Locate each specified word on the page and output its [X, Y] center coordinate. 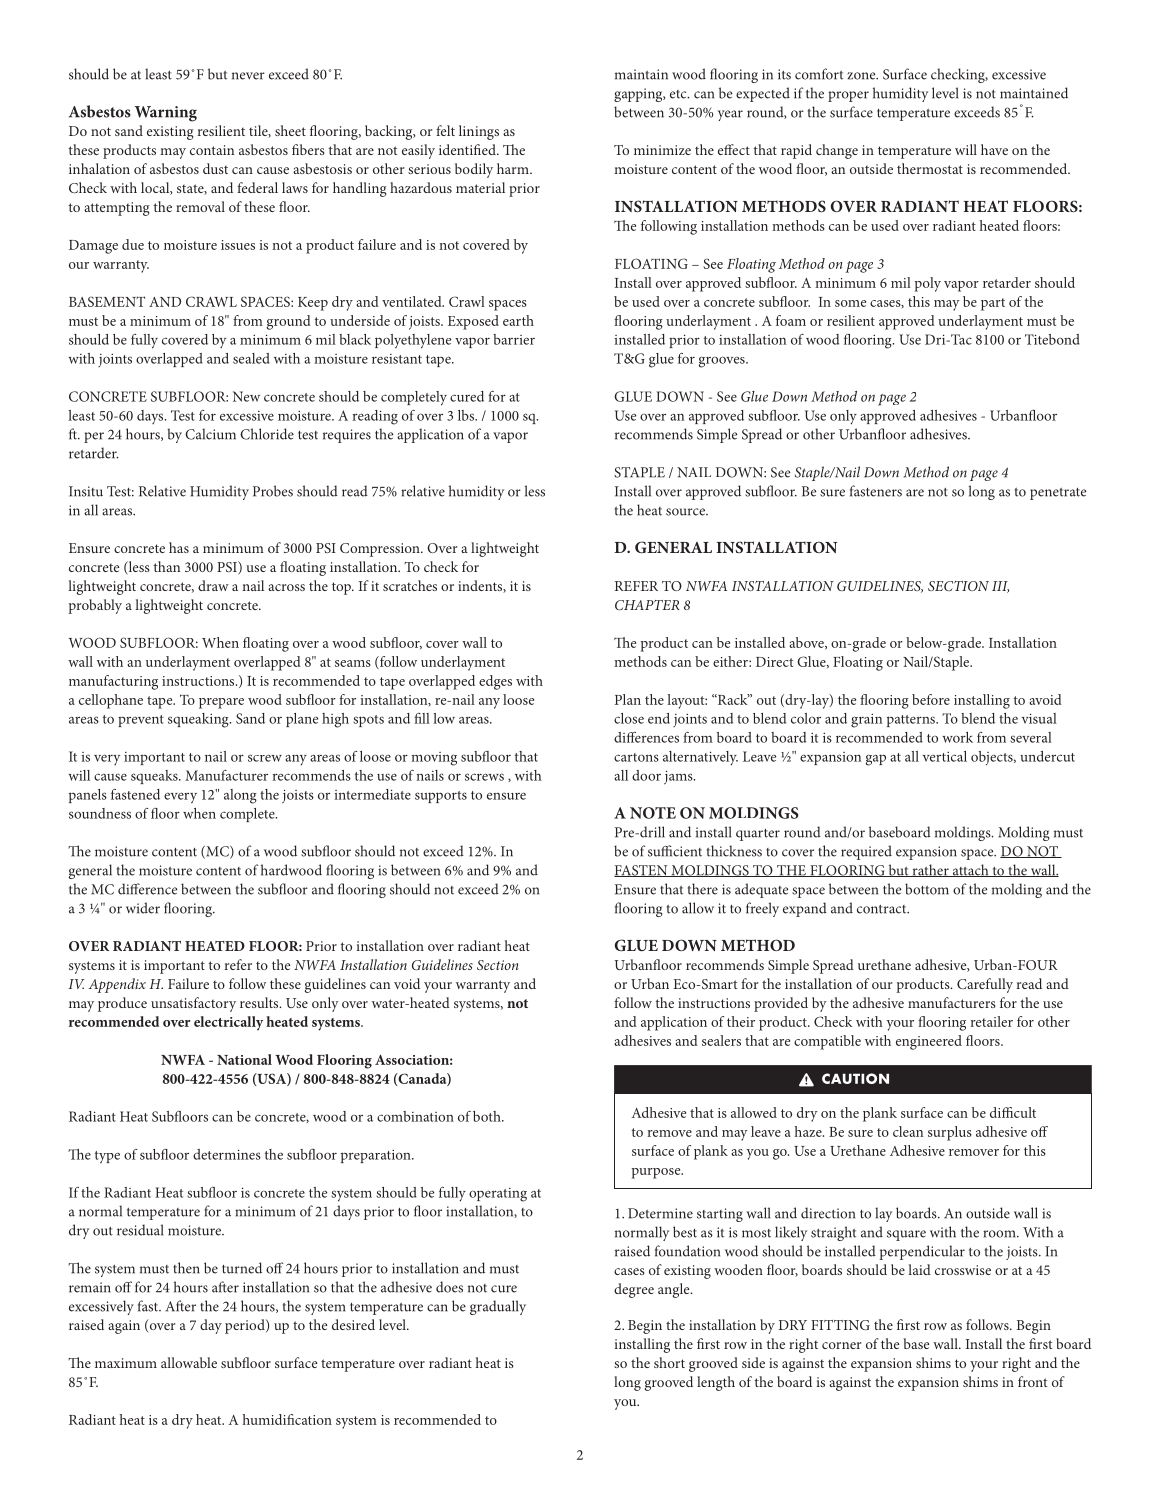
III [1000, 587]
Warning [166, 114]
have [994, 149]
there [703, 889]
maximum [126, 1363]
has [179, 547]
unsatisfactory [193, 1004]
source [686, 512]
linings [479, 132]
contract [883, 909]
